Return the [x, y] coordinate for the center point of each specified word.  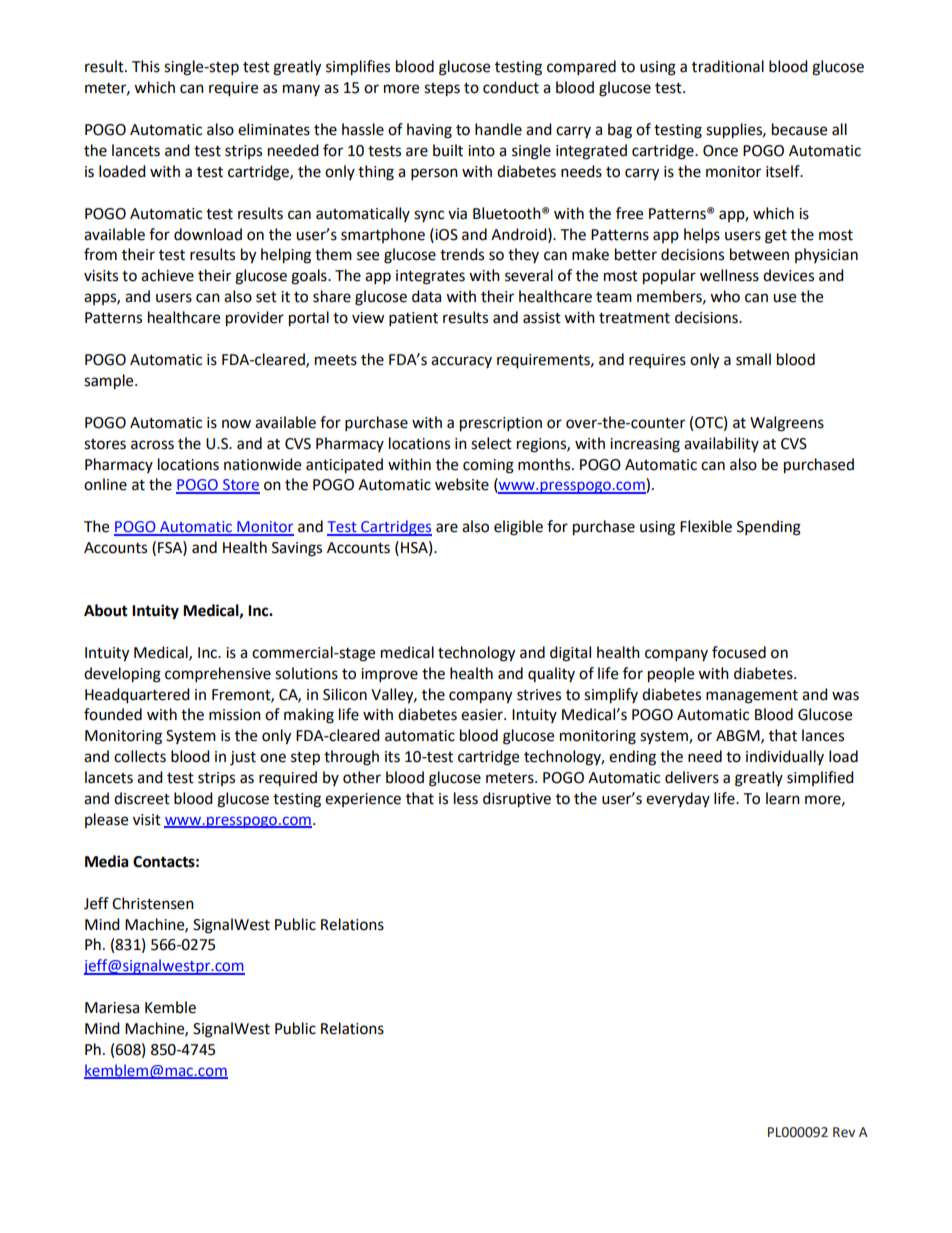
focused [739, 652]
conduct [511, 87]
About [106, 610]
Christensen [153, 903]
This [146, 66]
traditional [728, 66]
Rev [844, 1132]
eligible [518, 528]
